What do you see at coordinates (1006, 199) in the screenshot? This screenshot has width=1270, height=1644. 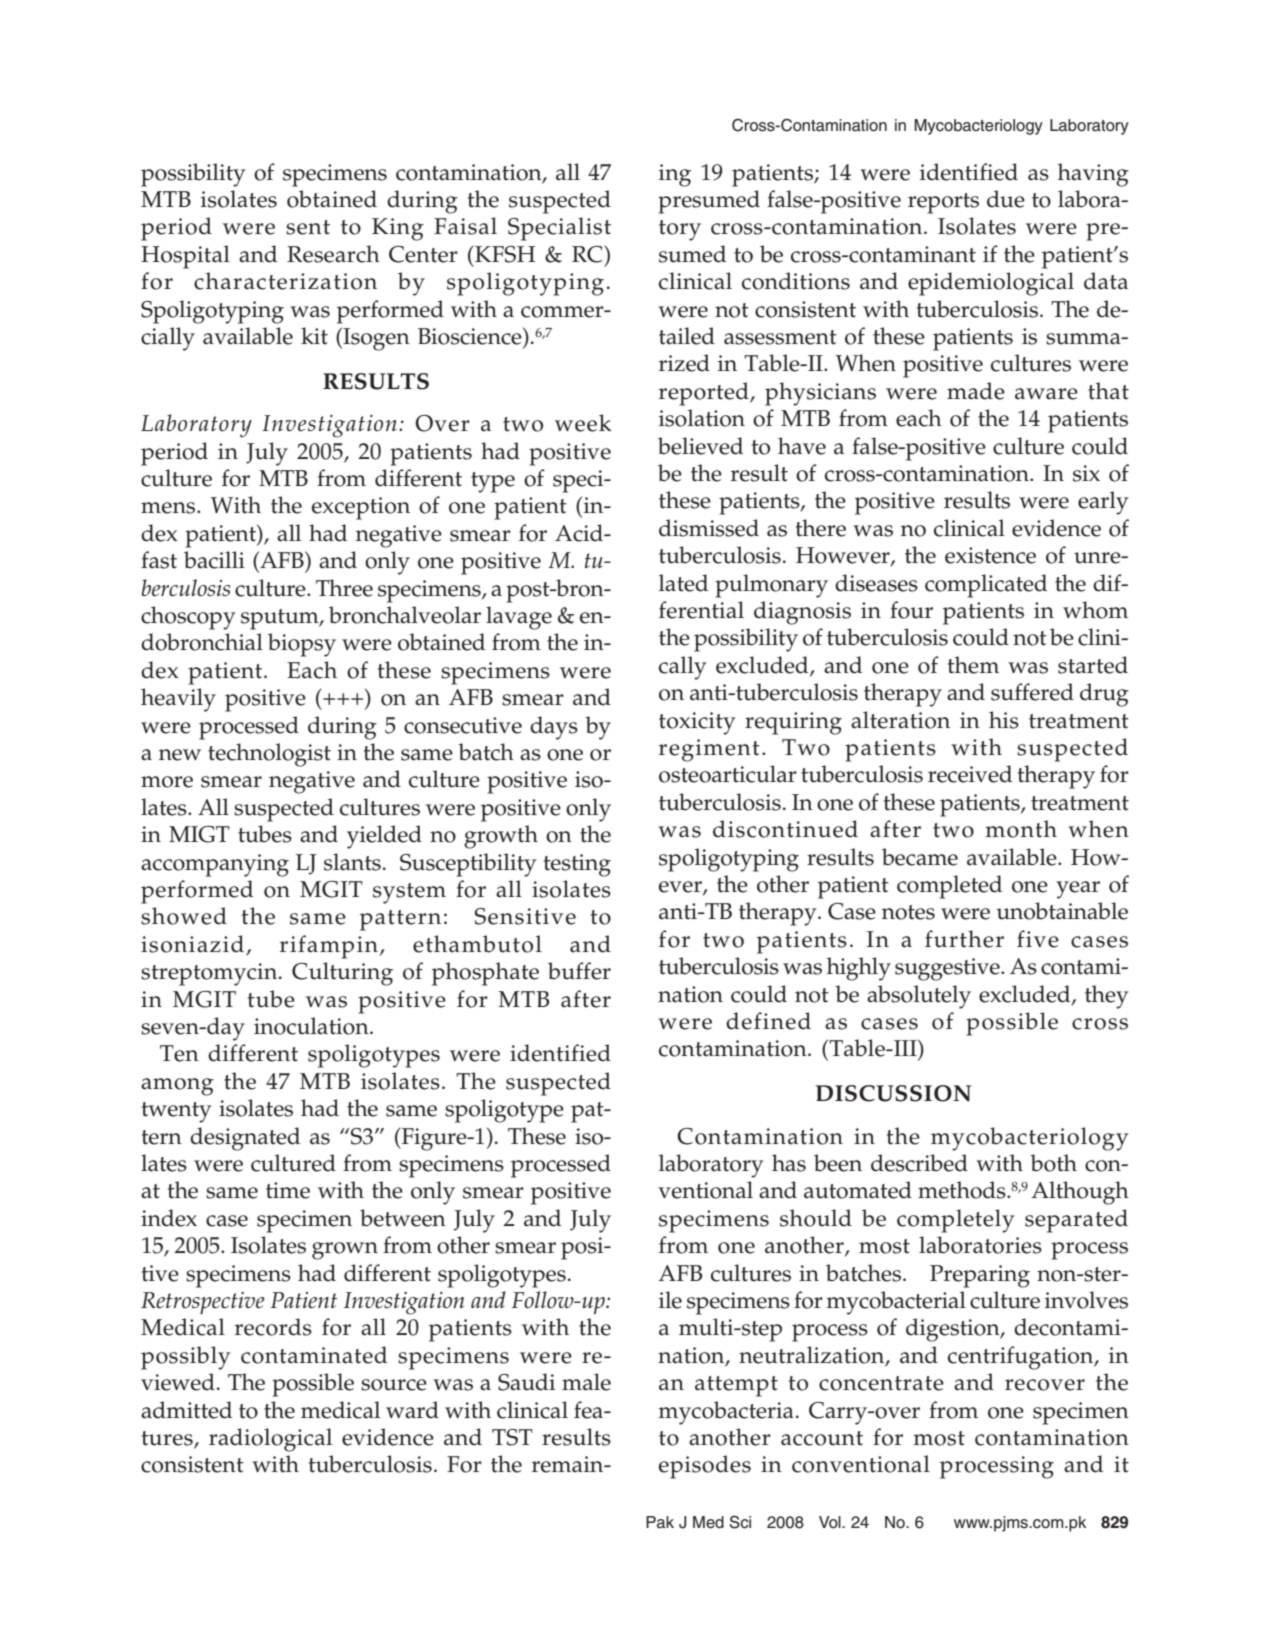 I see `due` at bounding box center [1006, 199].
